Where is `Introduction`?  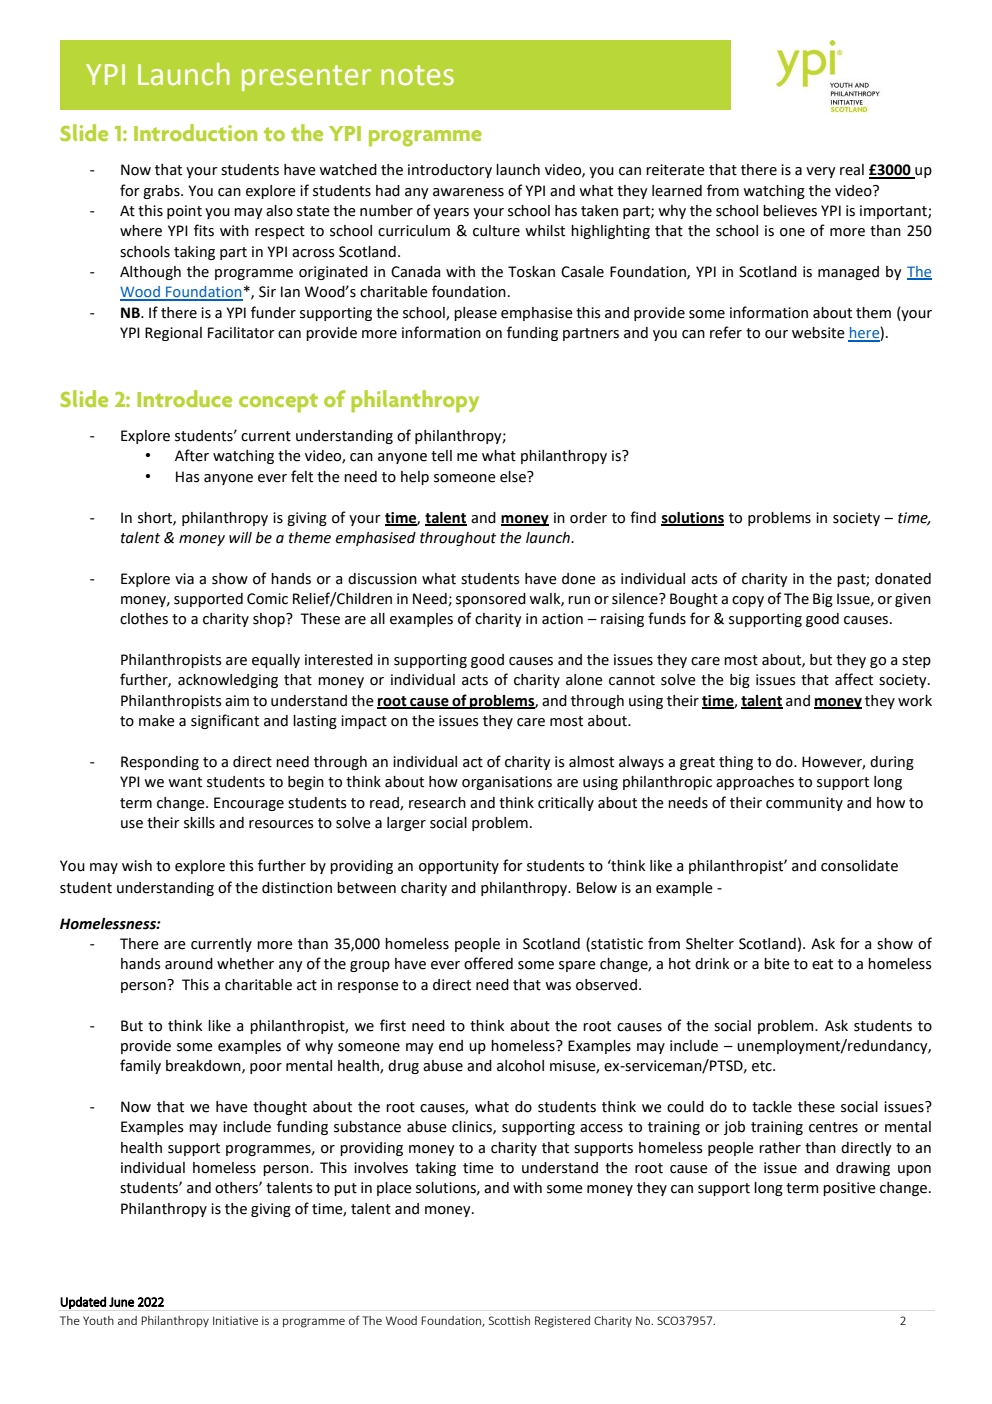 Introduction is located at coordinates (195, 132).
